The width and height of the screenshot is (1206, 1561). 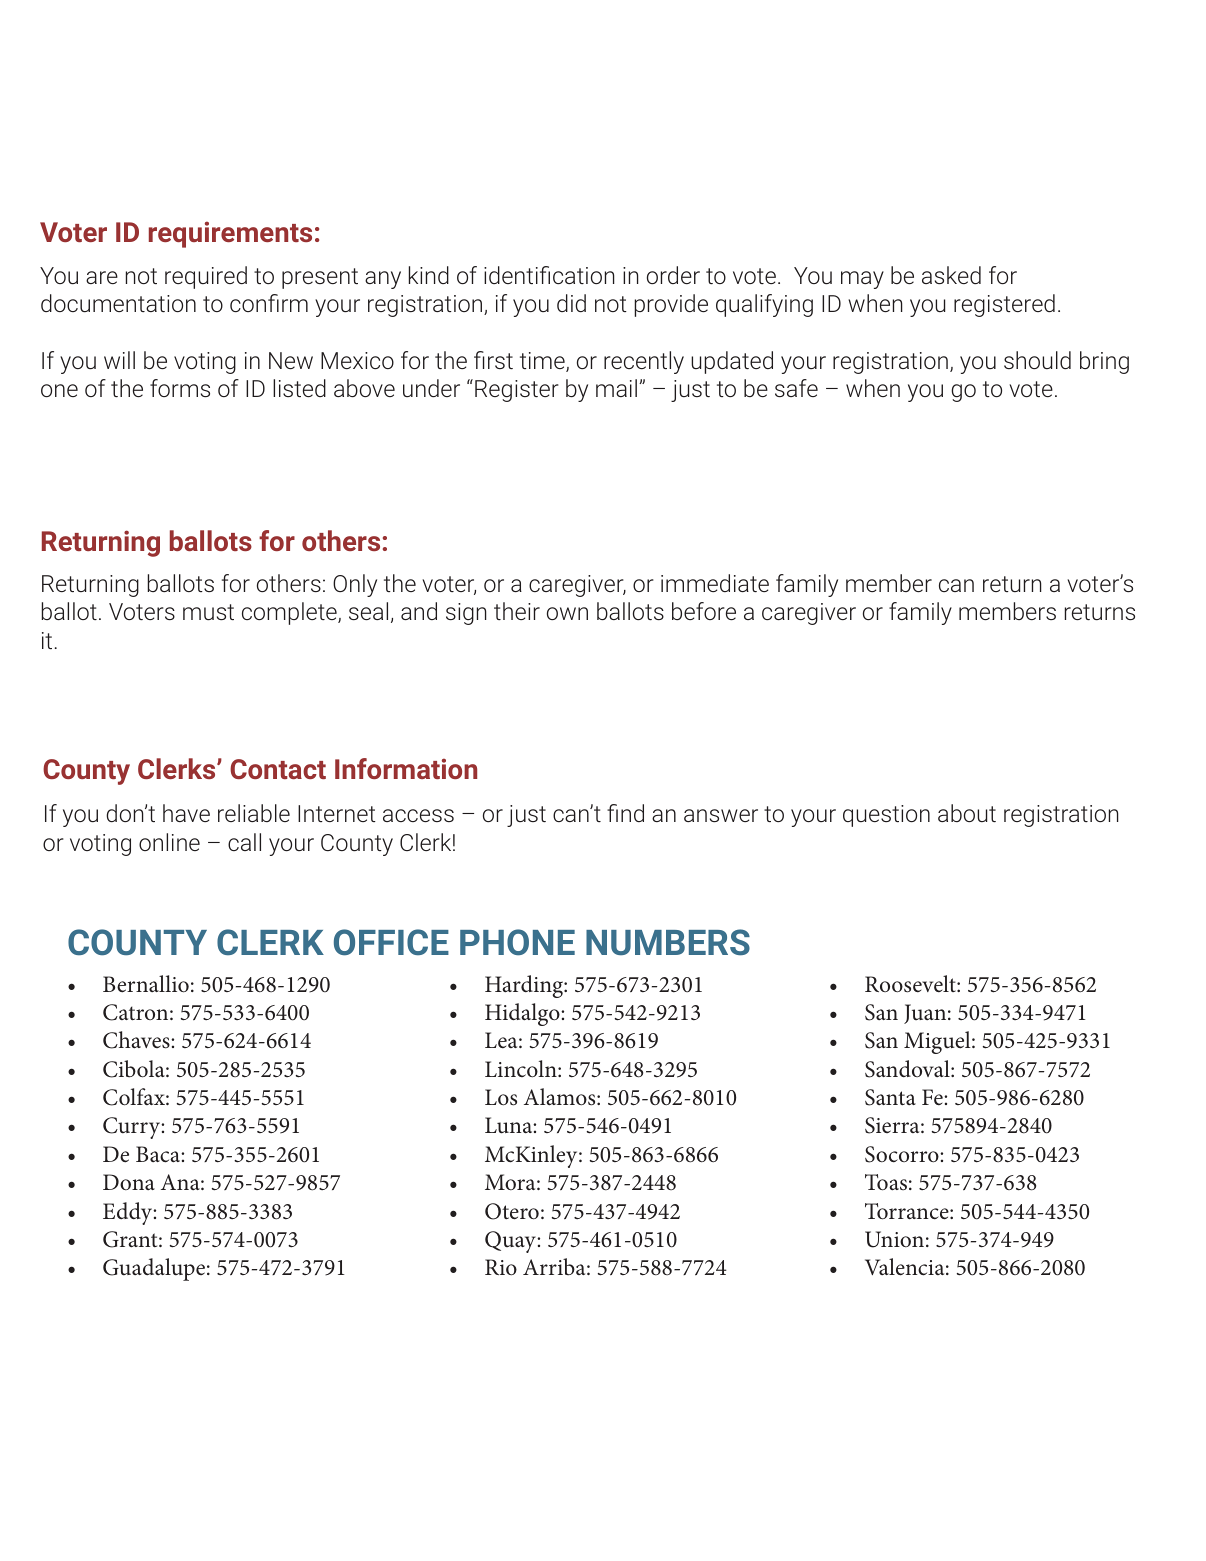 What do you see at coordinates (715, 583) in the screenshot?
I see `immediate` at bounding box center [715, 583].
